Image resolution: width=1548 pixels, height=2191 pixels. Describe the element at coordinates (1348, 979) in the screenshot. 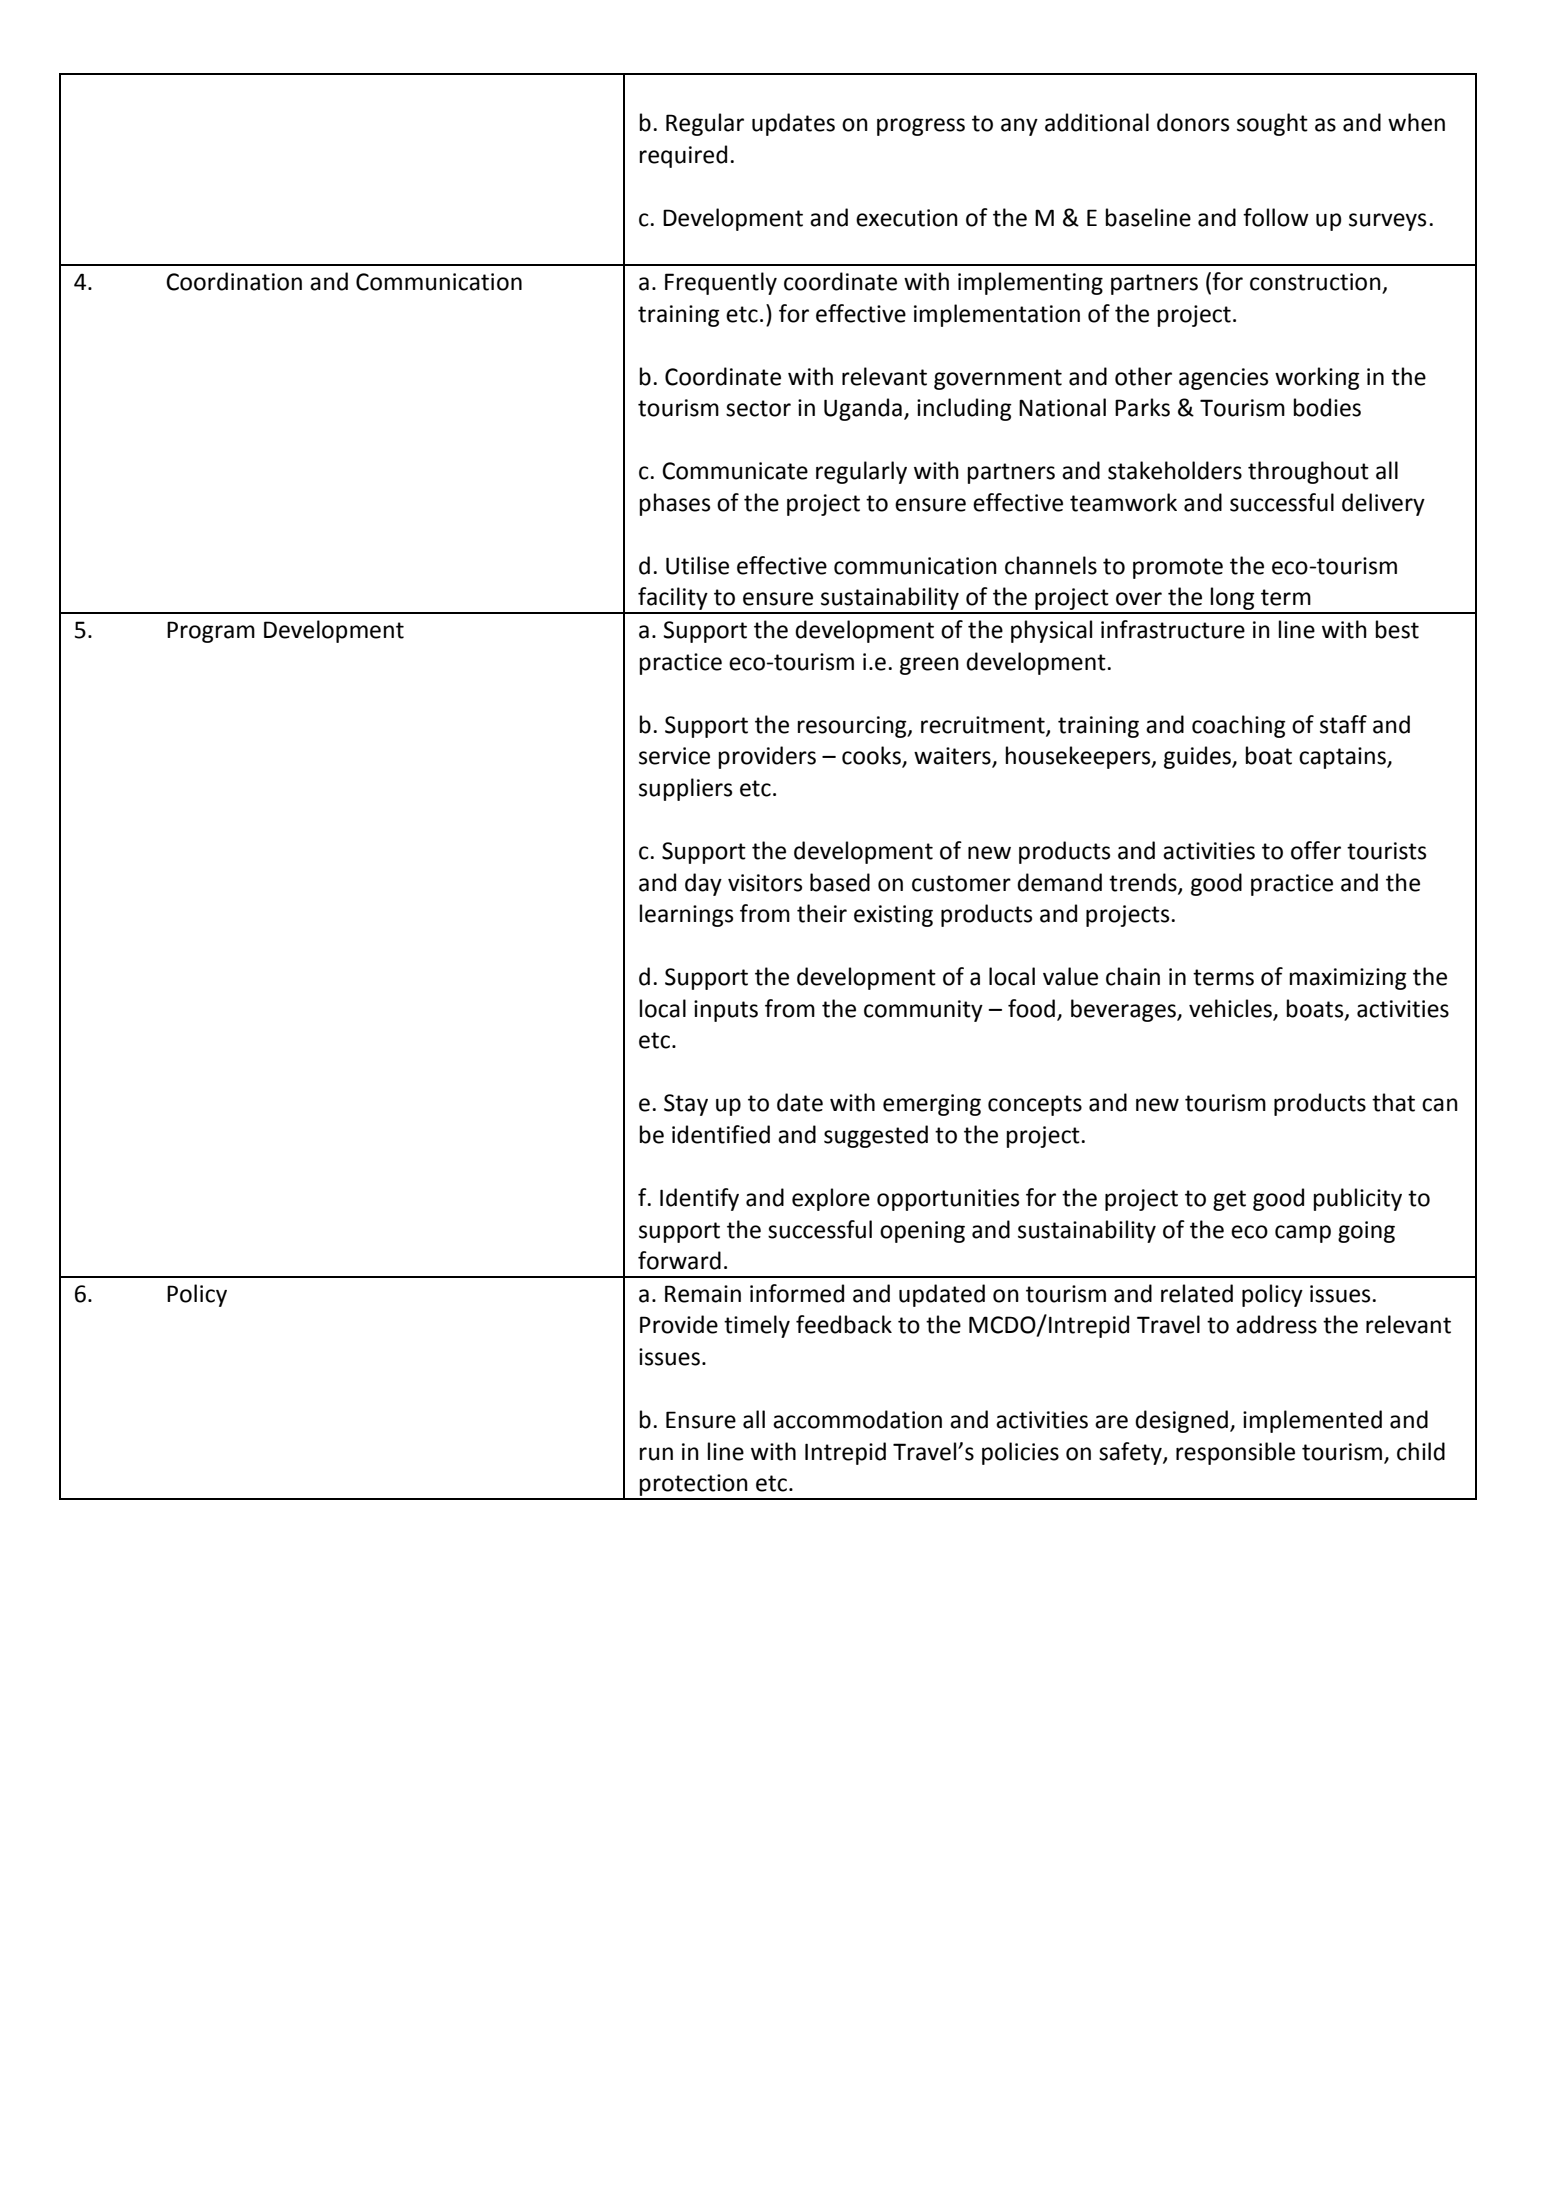

I see `maximizing` at that location.
